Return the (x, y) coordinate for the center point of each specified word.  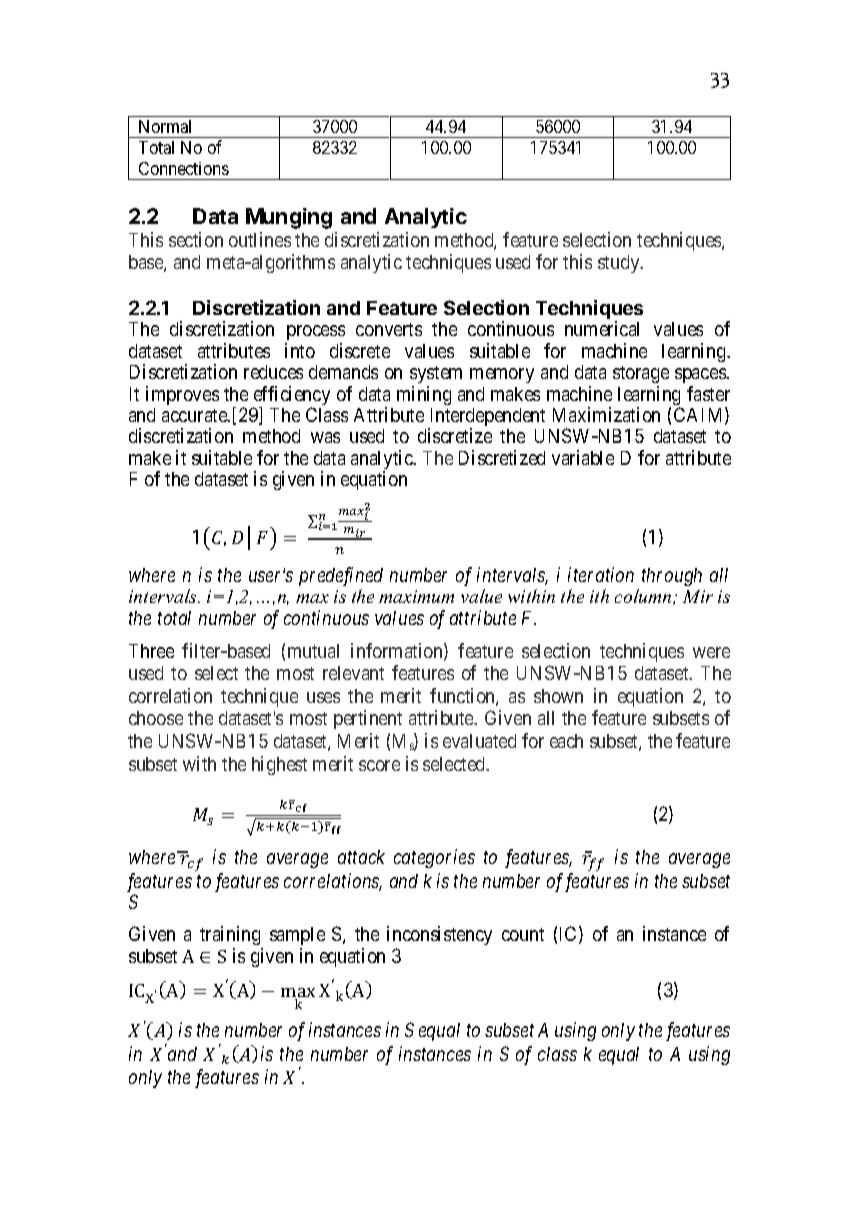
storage (641, 374)
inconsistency (439, 935)
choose (156, 718)
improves (182, 395)
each (566, 741)
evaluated (479, 741)
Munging (289, 218)
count (523, 934)
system (436, 374)
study (620, 264)
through (672, 577)
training (230, 935)
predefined (341, 576)
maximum (416, 596)
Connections (184, 168)
